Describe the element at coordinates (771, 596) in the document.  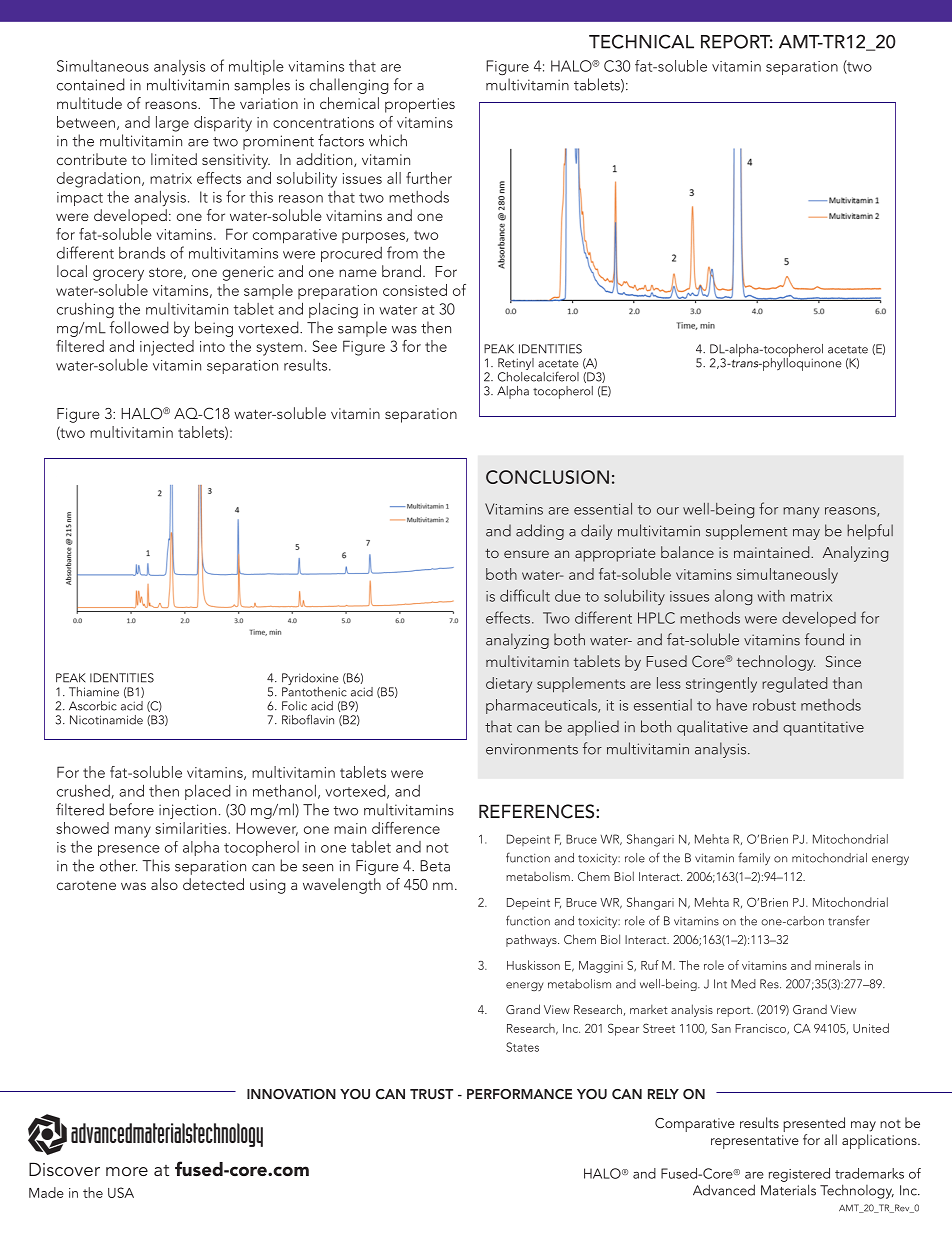
I see `with` at that location.
